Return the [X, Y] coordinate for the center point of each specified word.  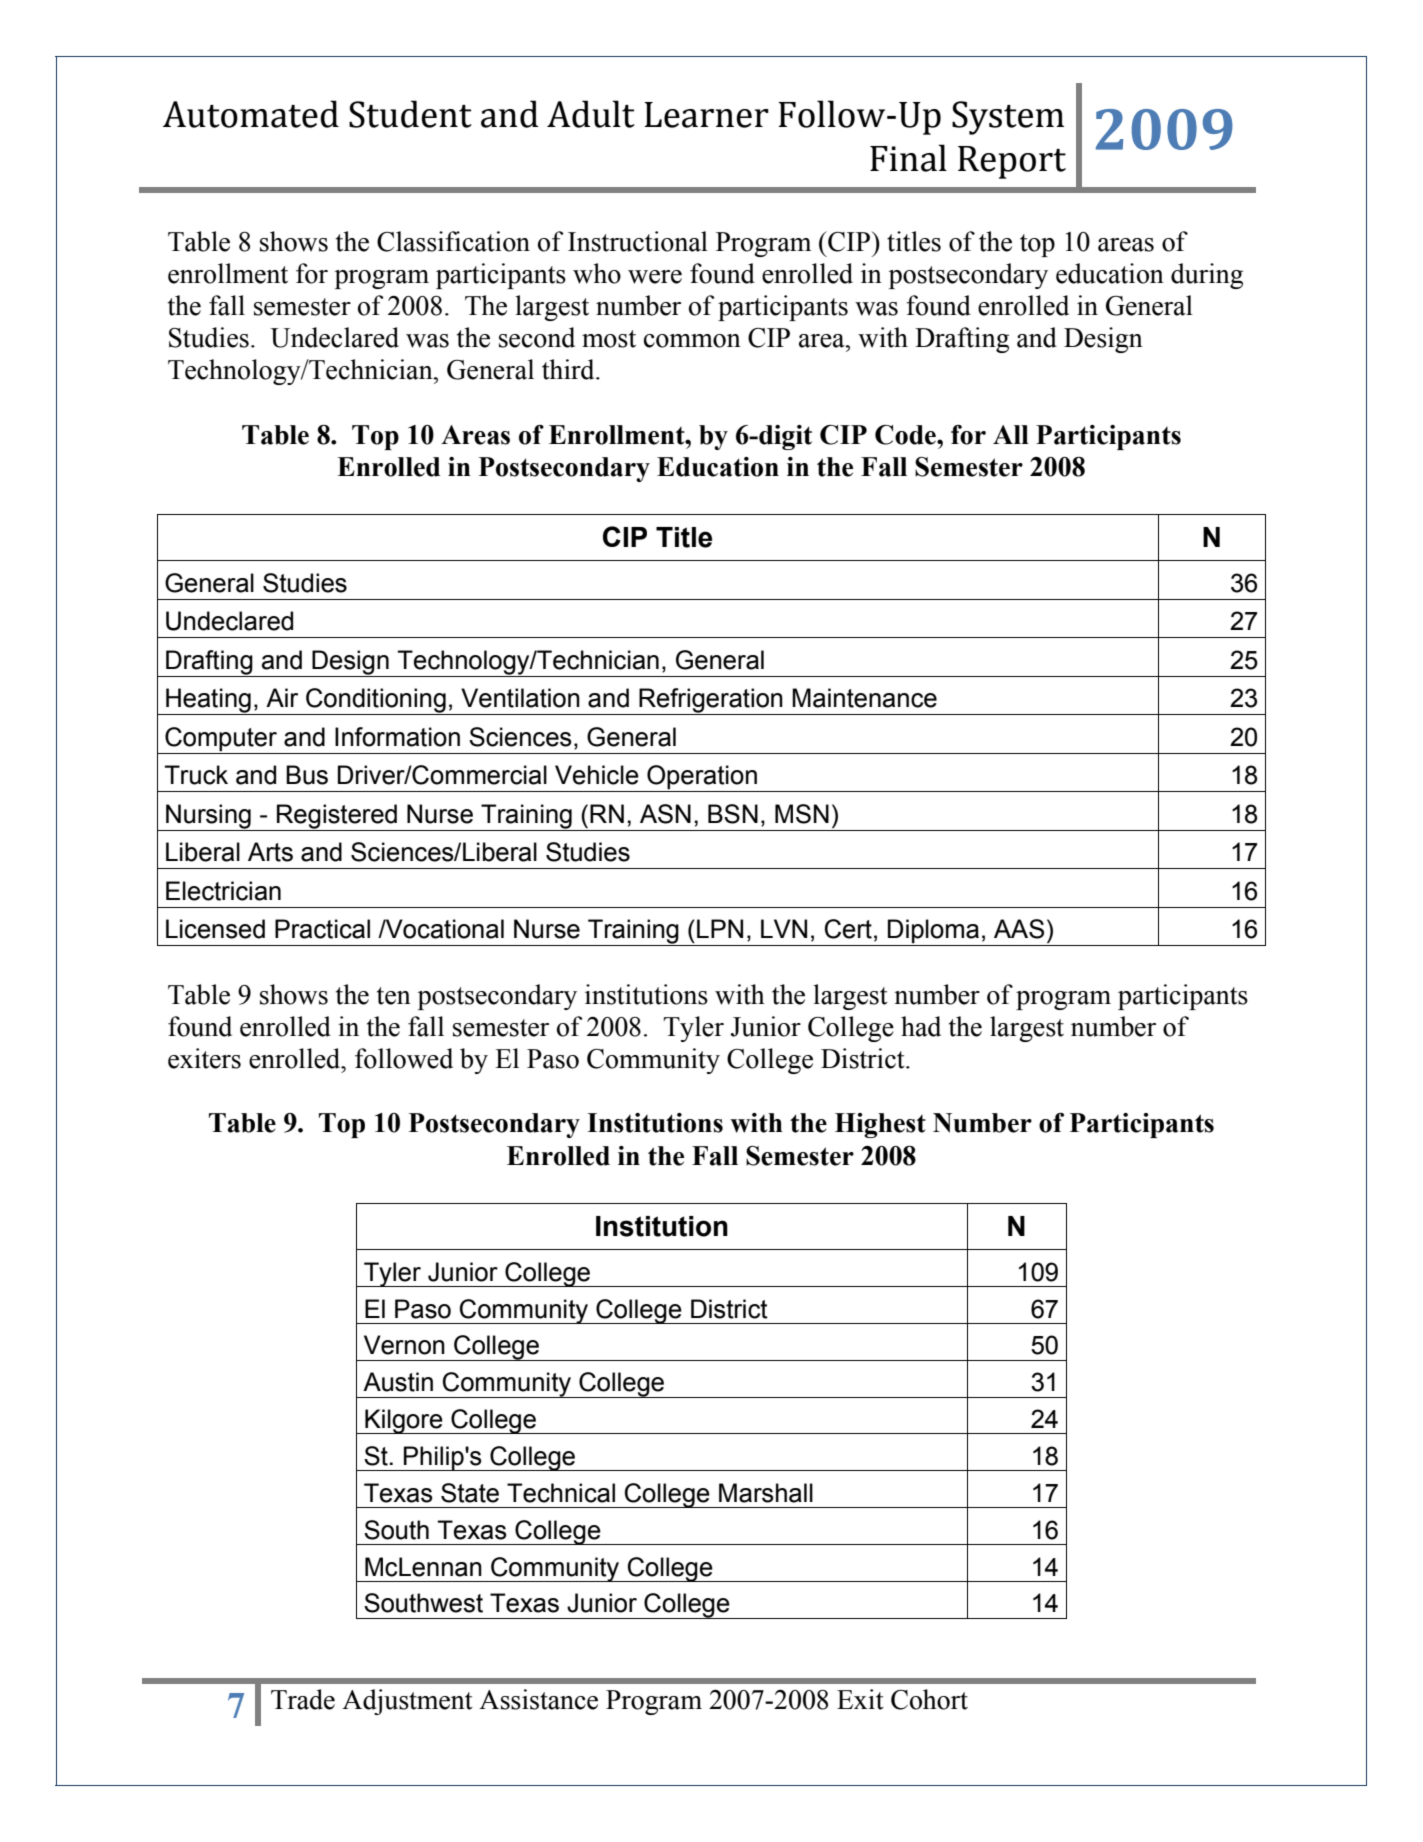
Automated [251, 114]
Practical [322, 929]
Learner [706, 115]
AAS [1019, 929]
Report [1012, 162]
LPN [720, 928]
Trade [303, 1699]
